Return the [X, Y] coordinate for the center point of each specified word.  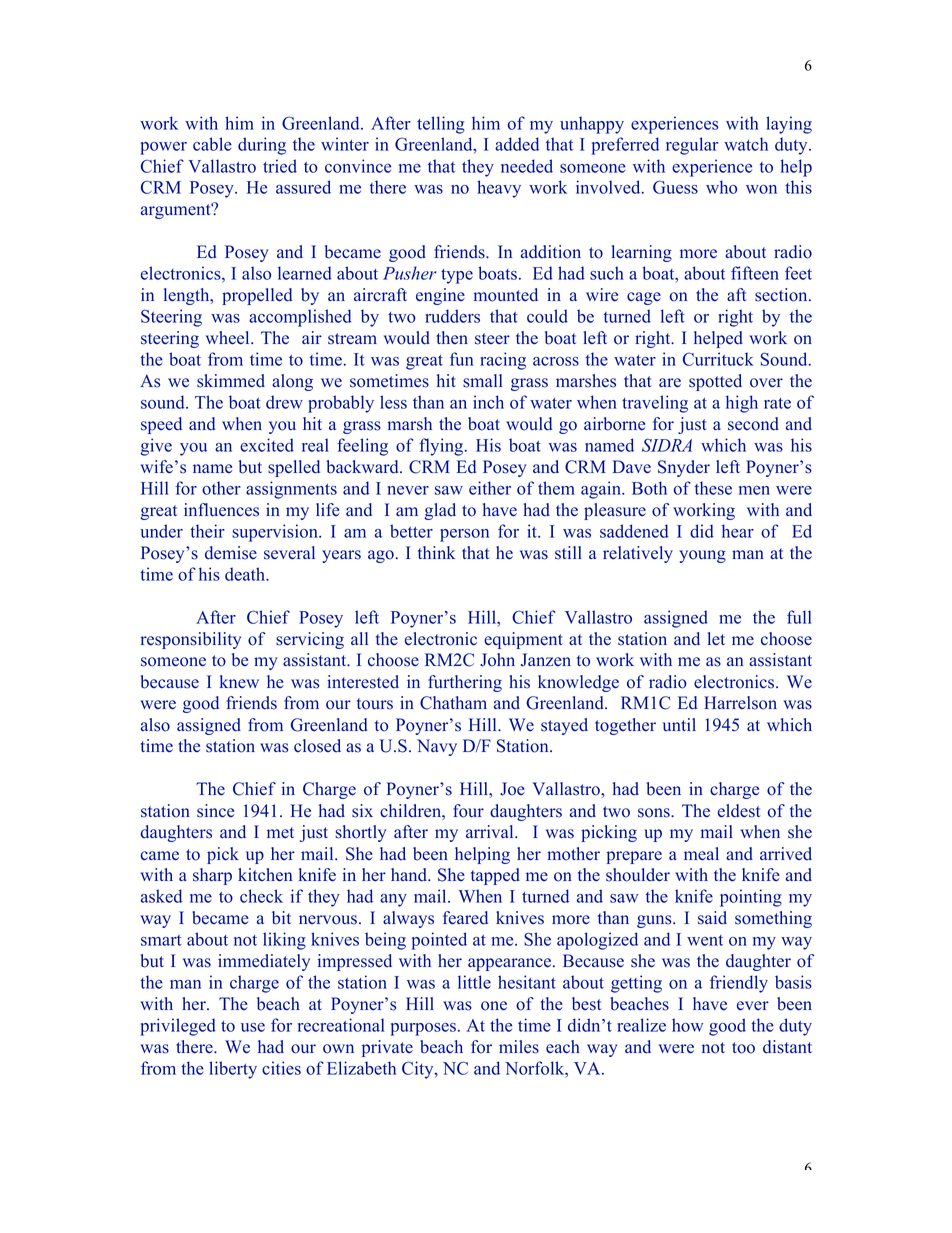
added [517, 144]
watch [746, 144]
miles [519, 1047]
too [743, 1048]
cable [212, 144]
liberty [233, 1070]
